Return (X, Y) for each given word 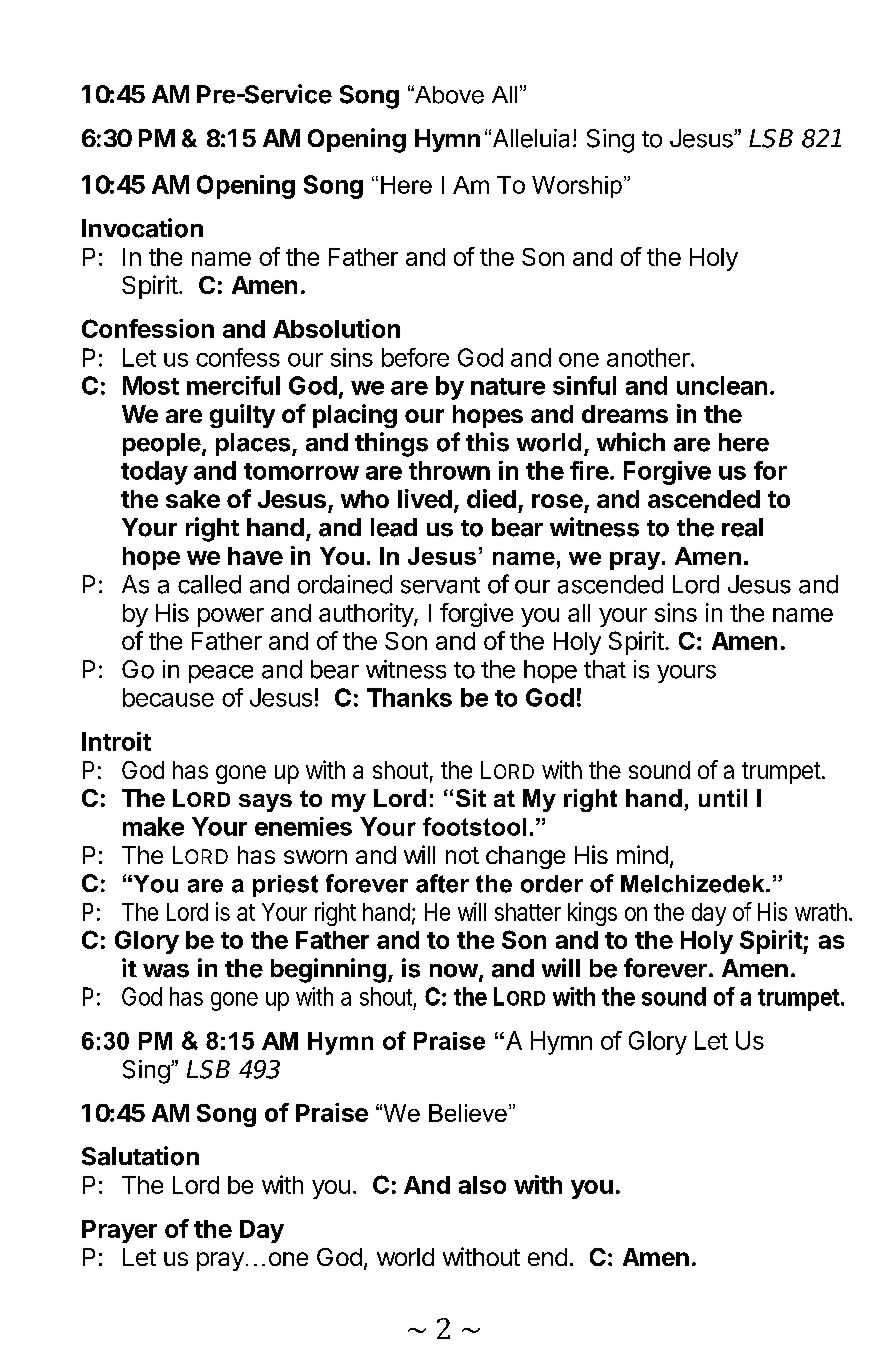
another (649, 357)
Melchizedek (694, 884)
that (605, 669)
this (487, 442)
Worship (577, 187)
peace (221, 674)
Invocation (142, 228)
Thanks (409, 697)
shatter (528, 912)
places (254, 444)
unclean (722, 385)
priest (285, 886)
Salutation (140, 1156)
